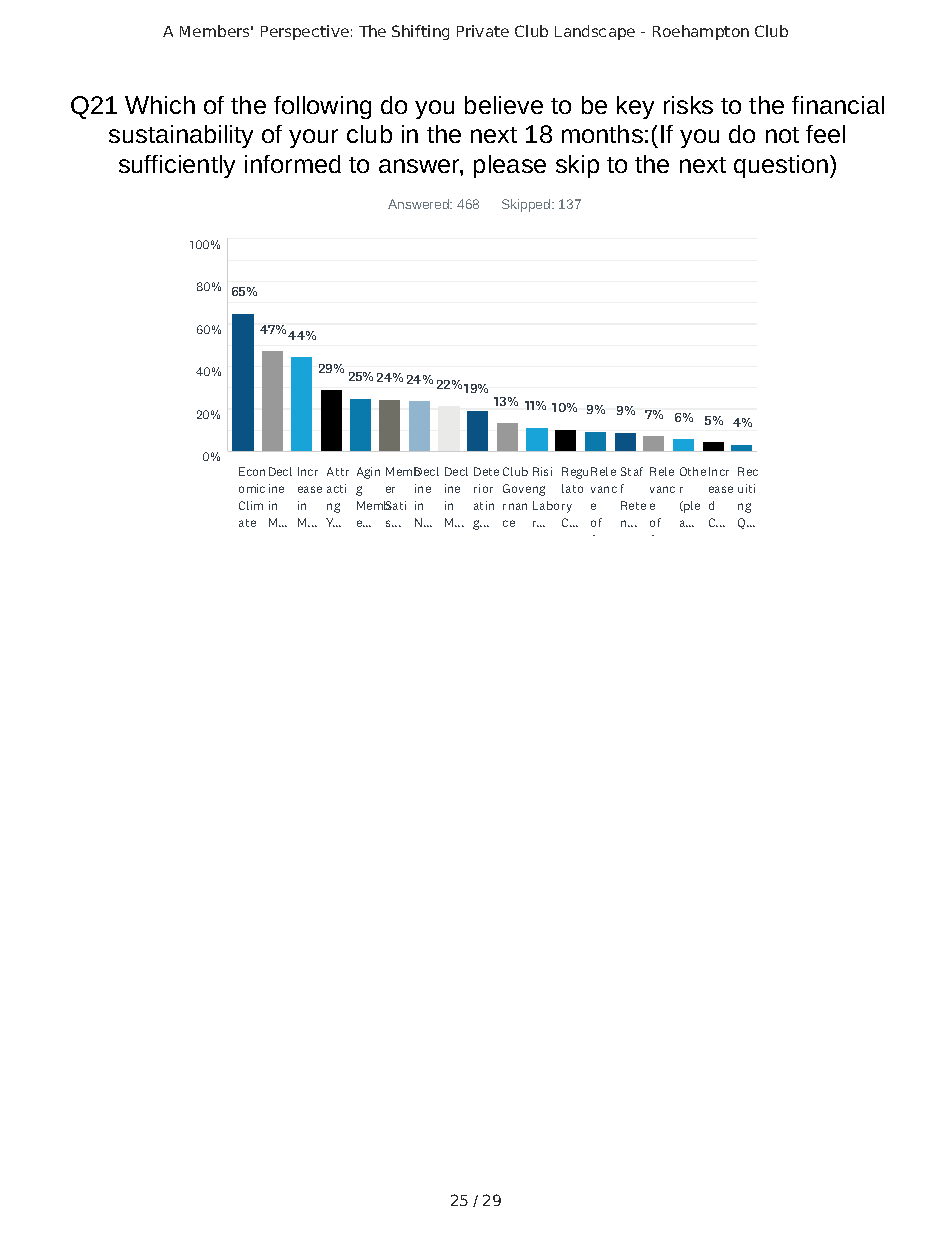  Describe the element at coordinates (781, 166) in the screenshot. I see `question` at that location.
